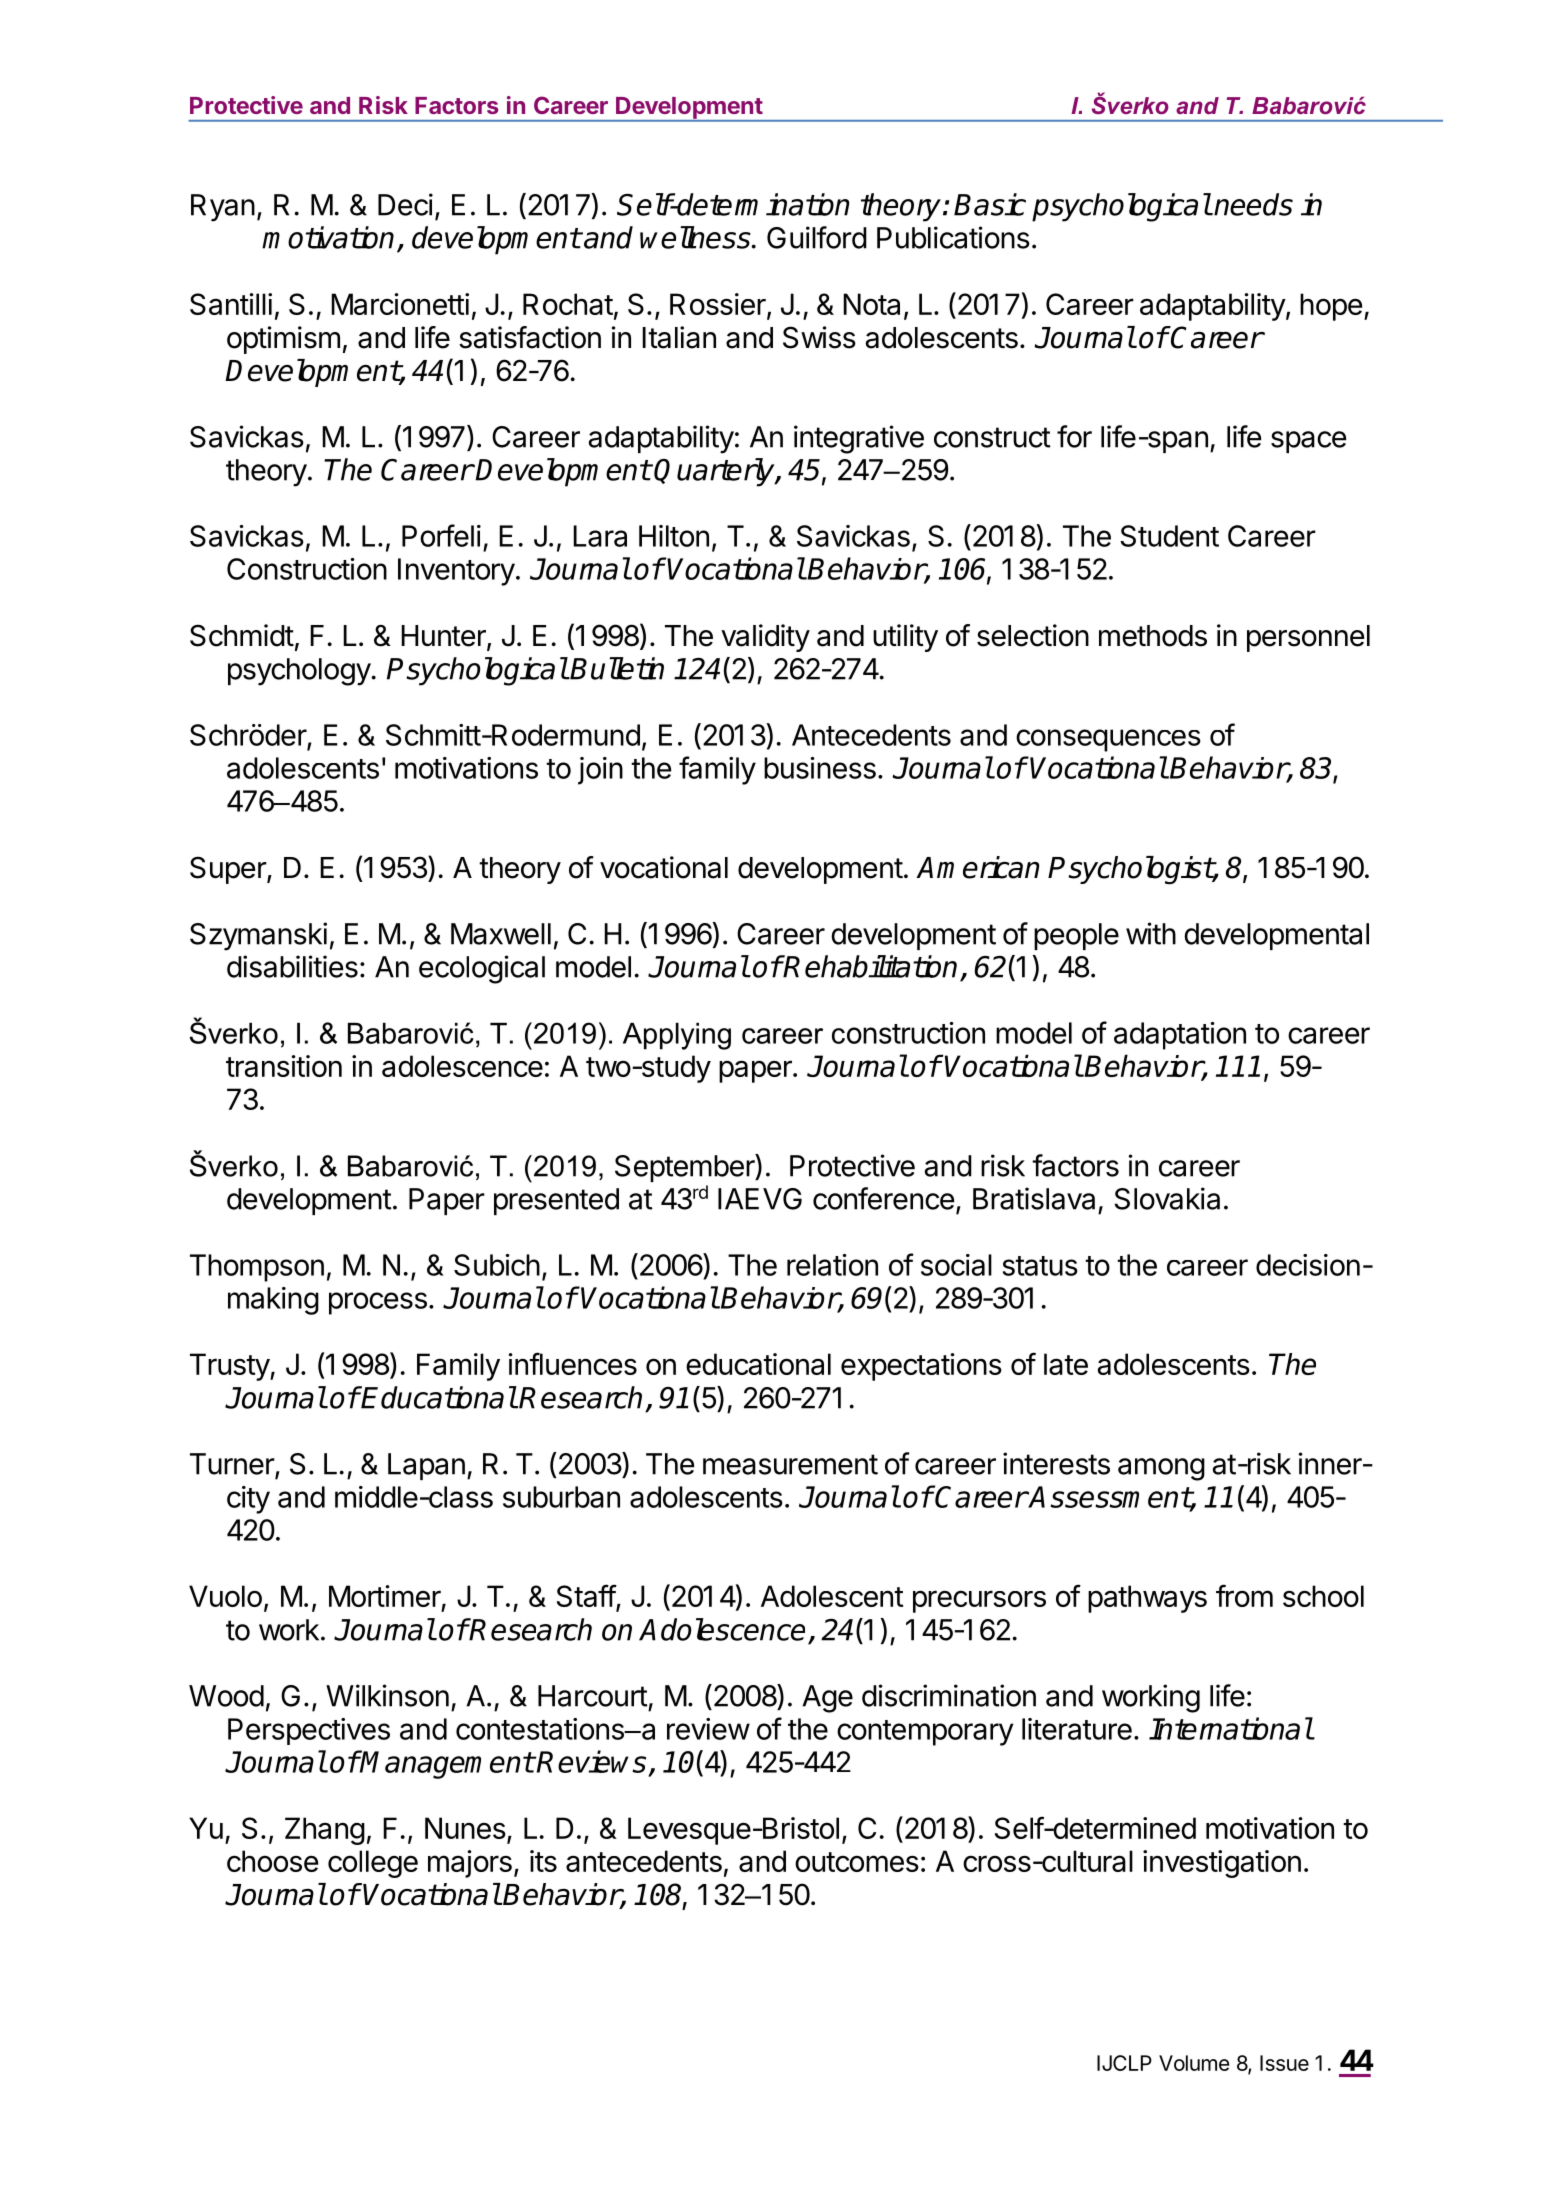 This page has width=1559, height=2205. Describe the element at coordinates (1253, 204) in the page. I see `needs` at that location.
